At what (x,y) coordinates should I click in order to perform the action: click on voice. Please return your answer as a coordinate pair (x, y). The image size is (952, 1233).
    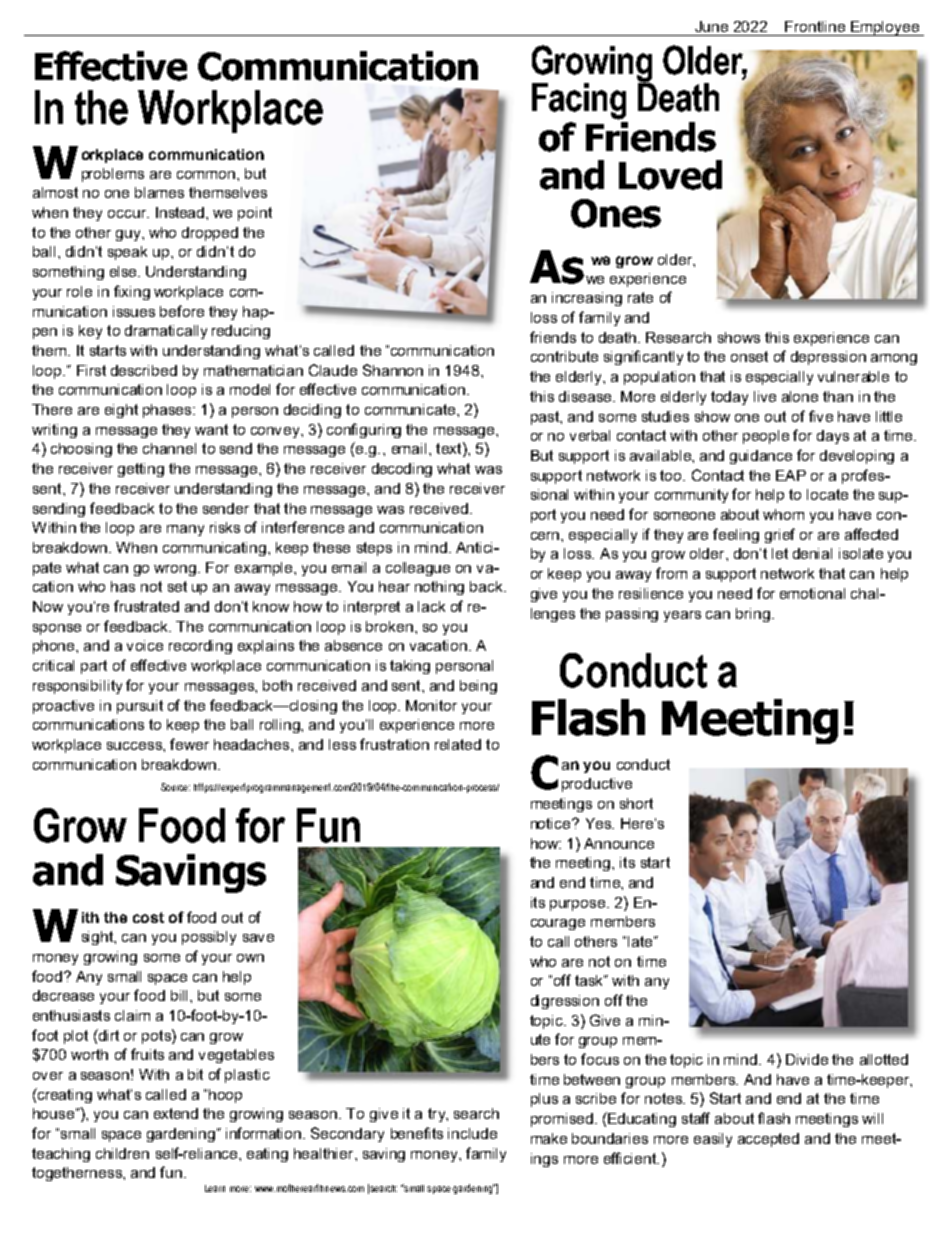
    Looking at the image, I should click on (145, 645).
